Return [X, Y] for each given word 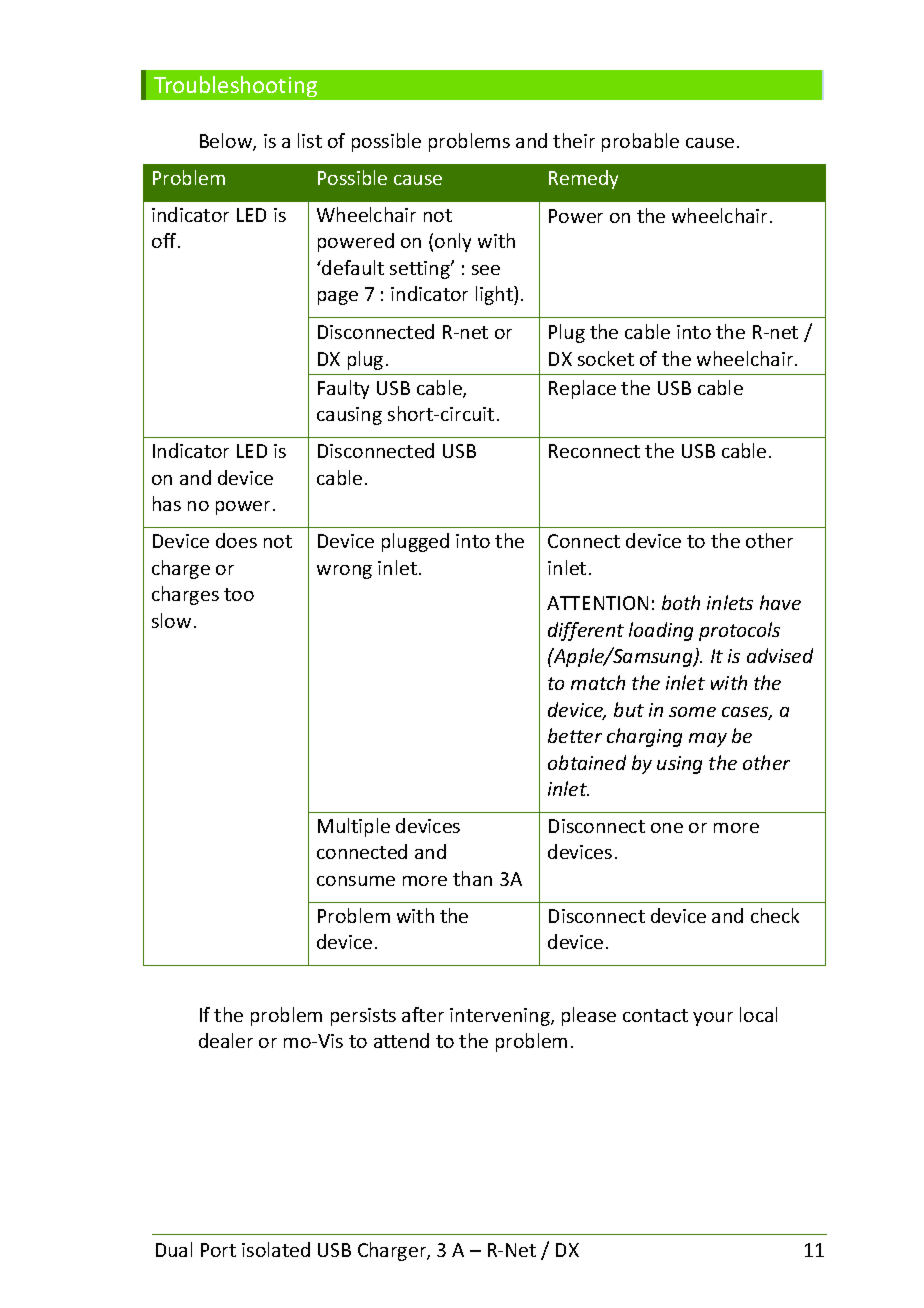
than [472, 878]
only [453, 242]
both [681, 602]
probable [640, 142]
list [310, 140]
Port [218, 1250]
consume [356, 881]
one [667, 828]
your [713, 1019]
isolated [276, 1249]
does [236, 540]
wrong [344, 572]
